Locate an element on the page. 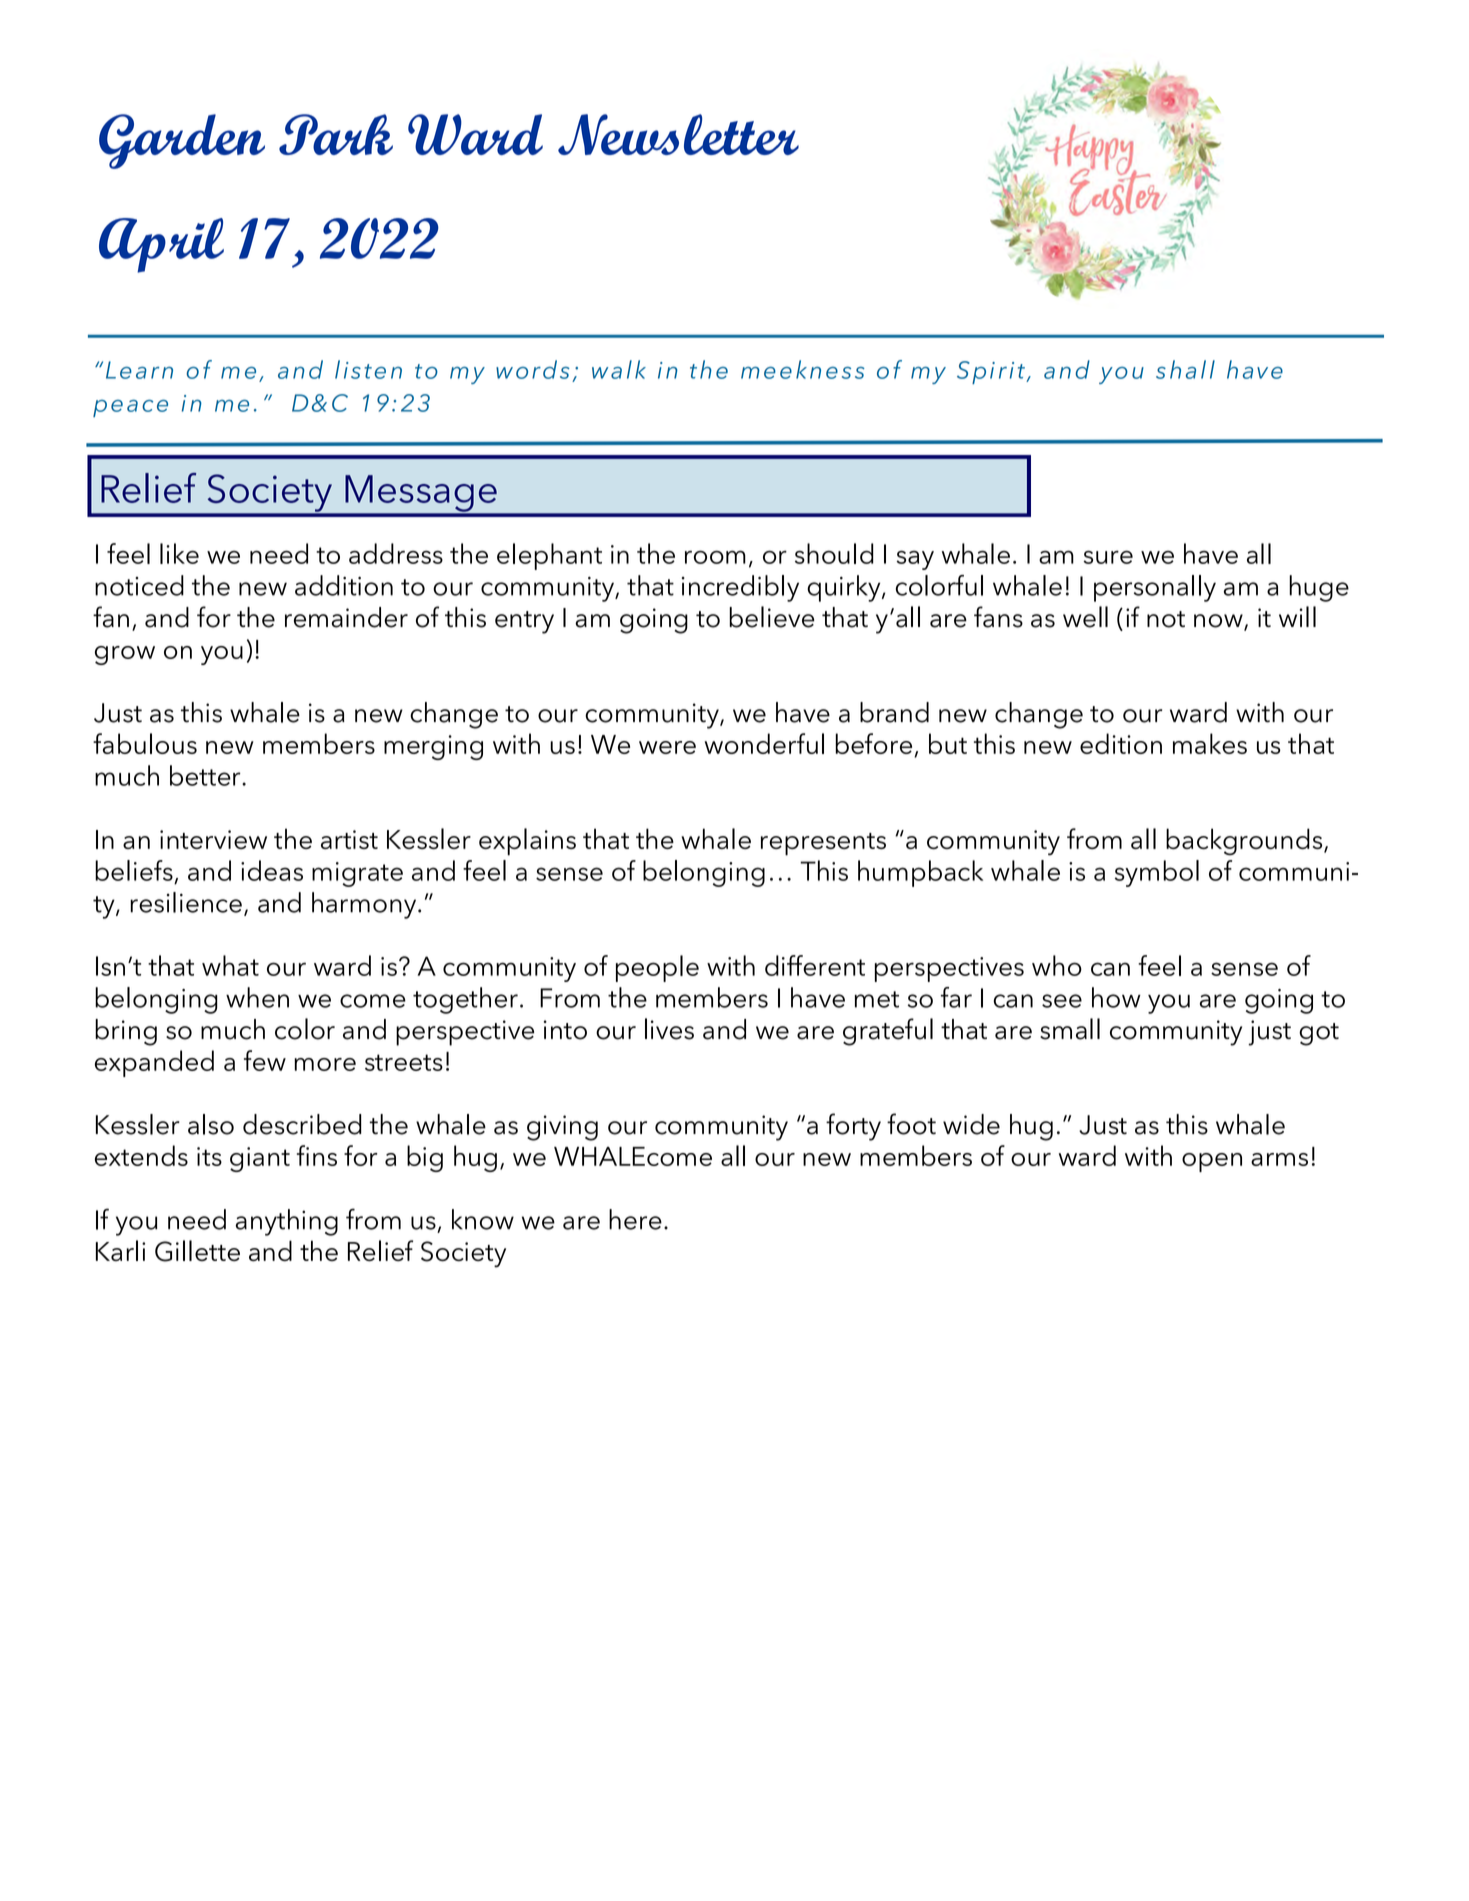 This page has height=1901, width=1469. wonderful is located at coordinates (764, 743).
